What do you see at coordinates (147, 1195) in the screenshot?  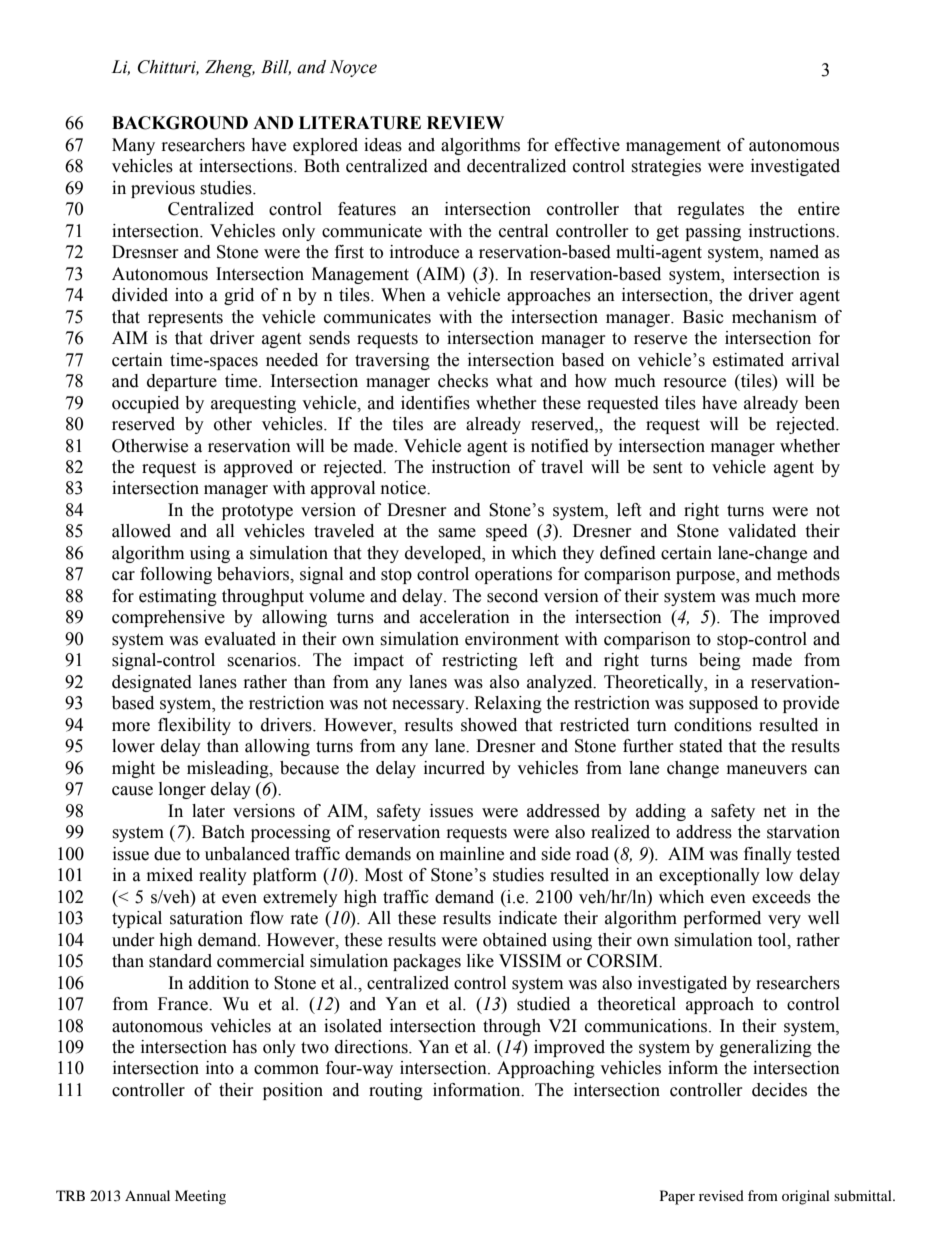 I see `Annual` at bounding box center [147, 1195].
